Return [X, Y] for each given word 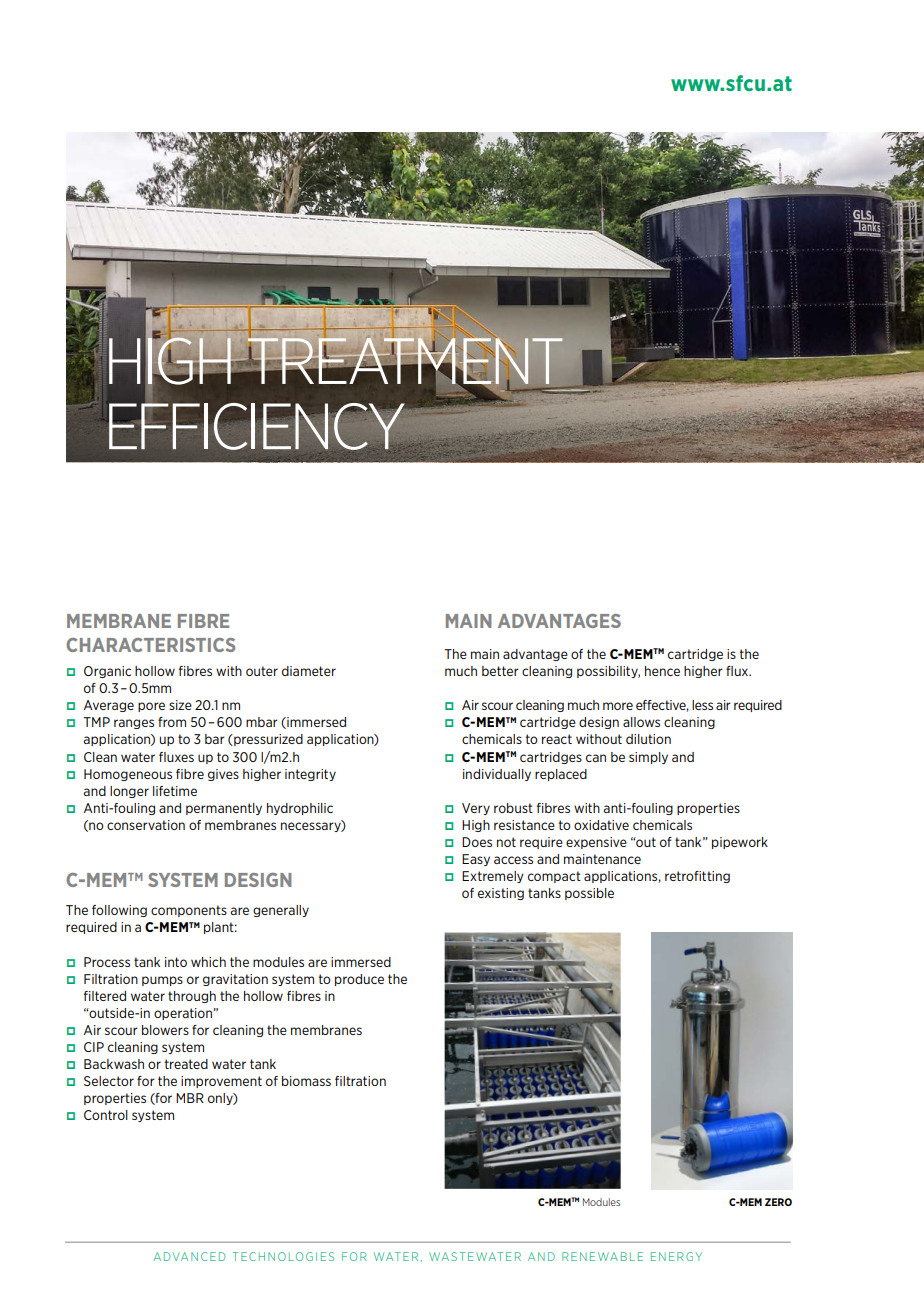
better [500, 671]
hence [662, 671]
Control [106, 1115]
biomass [306, 1081]
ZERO [778, 1202]
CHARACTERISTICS [150, 645]
